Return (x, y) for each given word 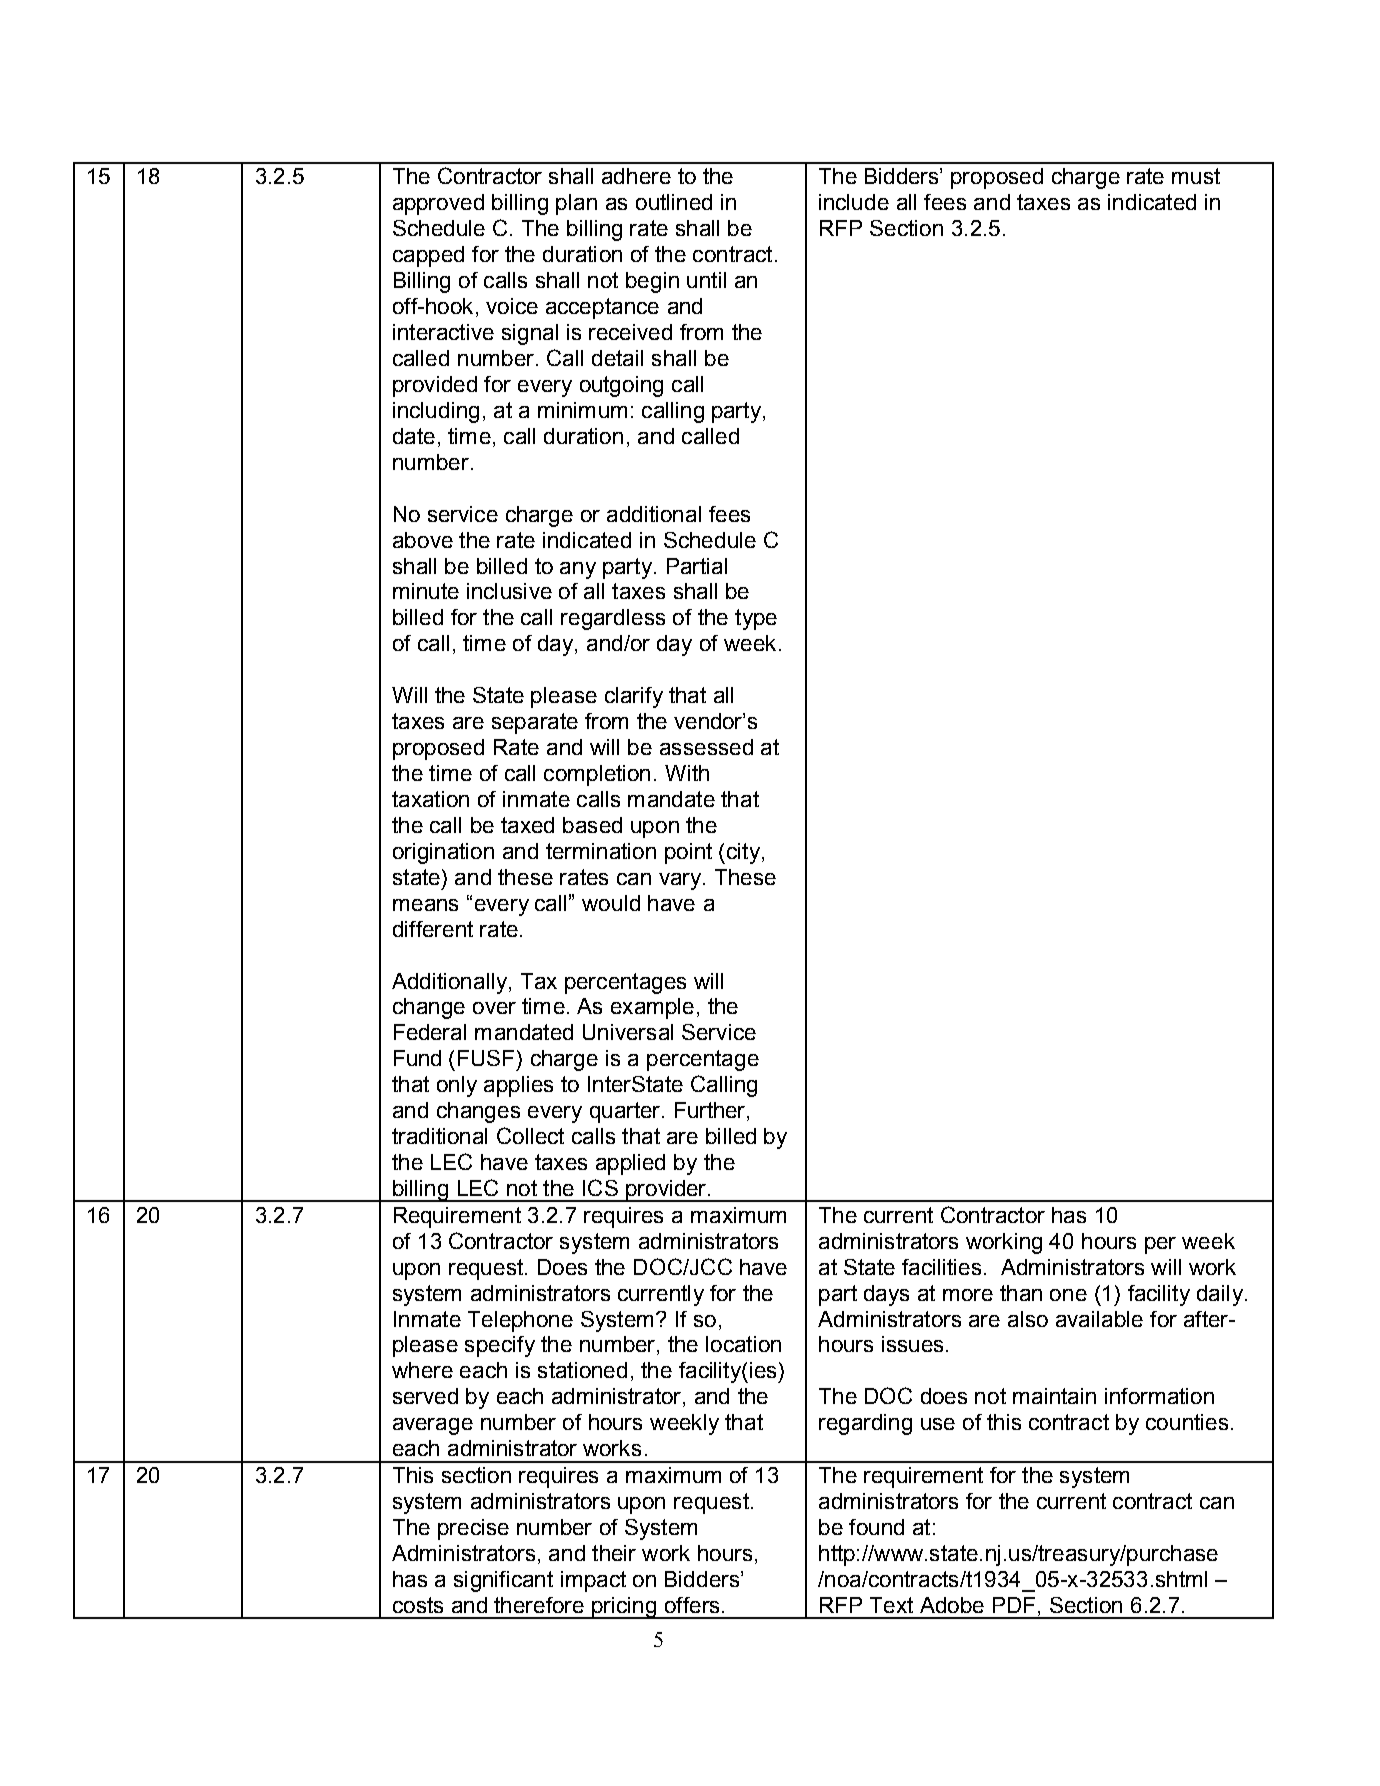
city (745, 853)
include (854, 202)
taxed (527, 825)
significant (503, 1581)
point (688, 853)
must (1196, 176)
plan (576, 204)
